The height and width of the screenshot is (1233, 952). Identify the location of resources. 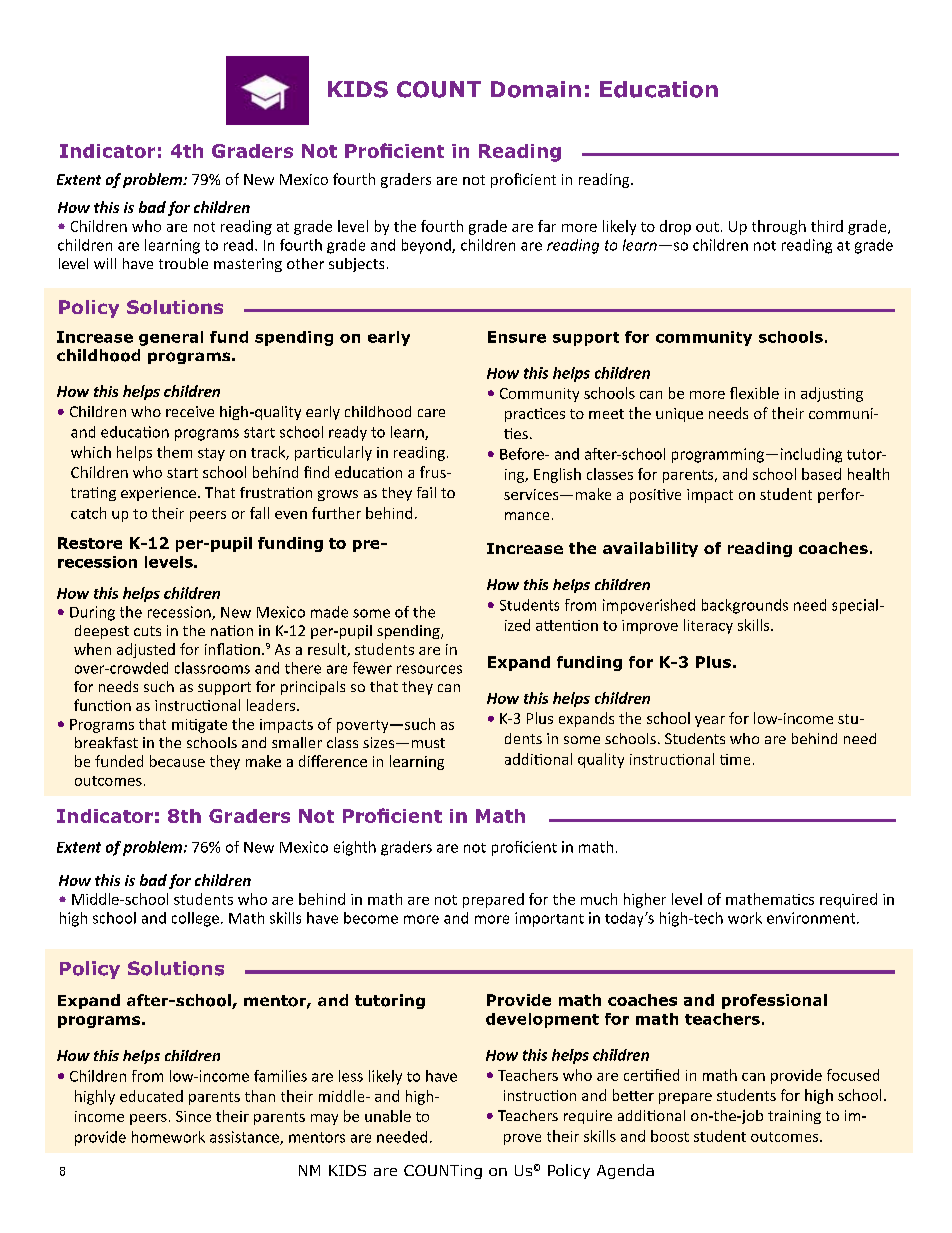
(429, 669).
